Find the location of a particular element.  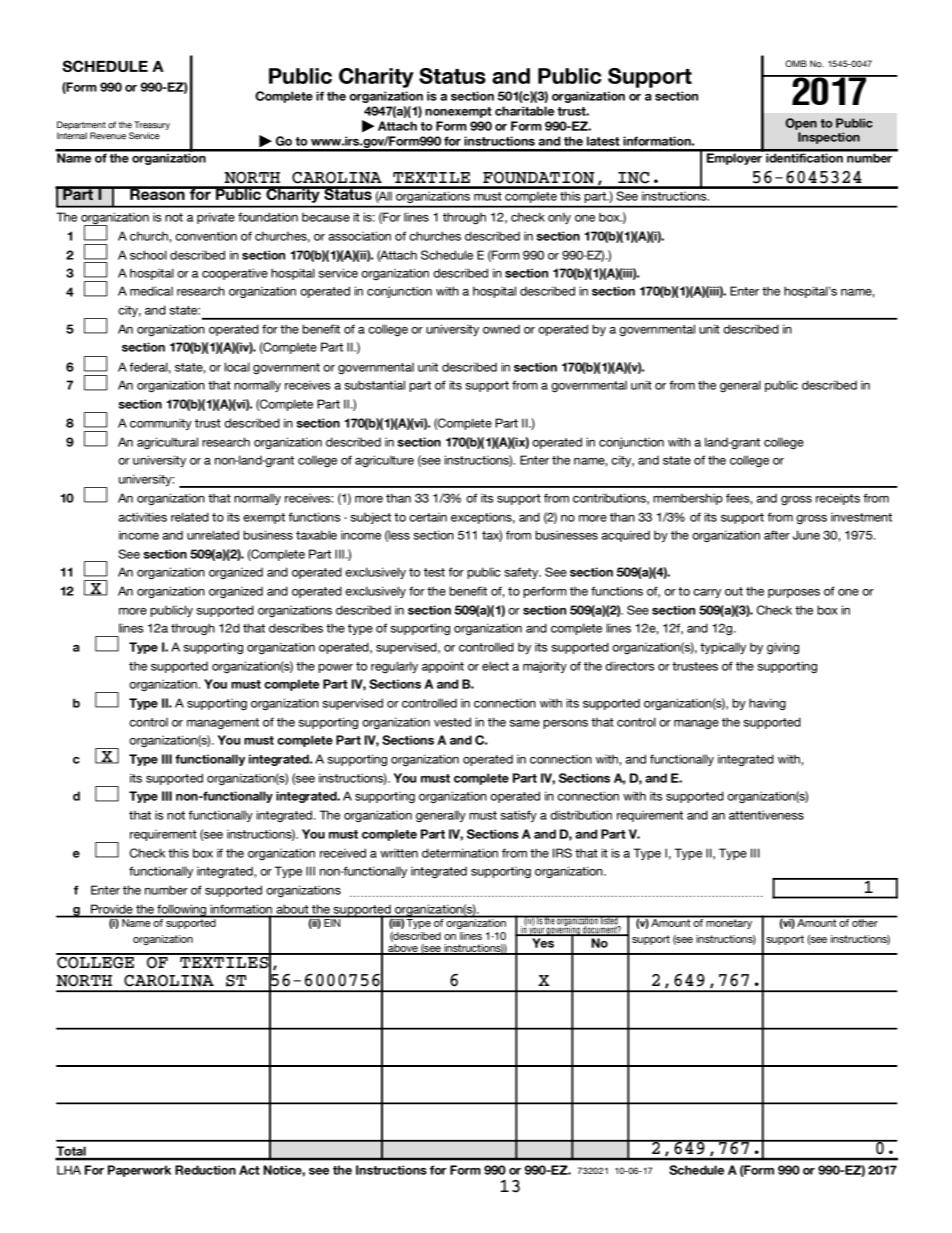

Paperwork is located at coordinates (139, 1171).
